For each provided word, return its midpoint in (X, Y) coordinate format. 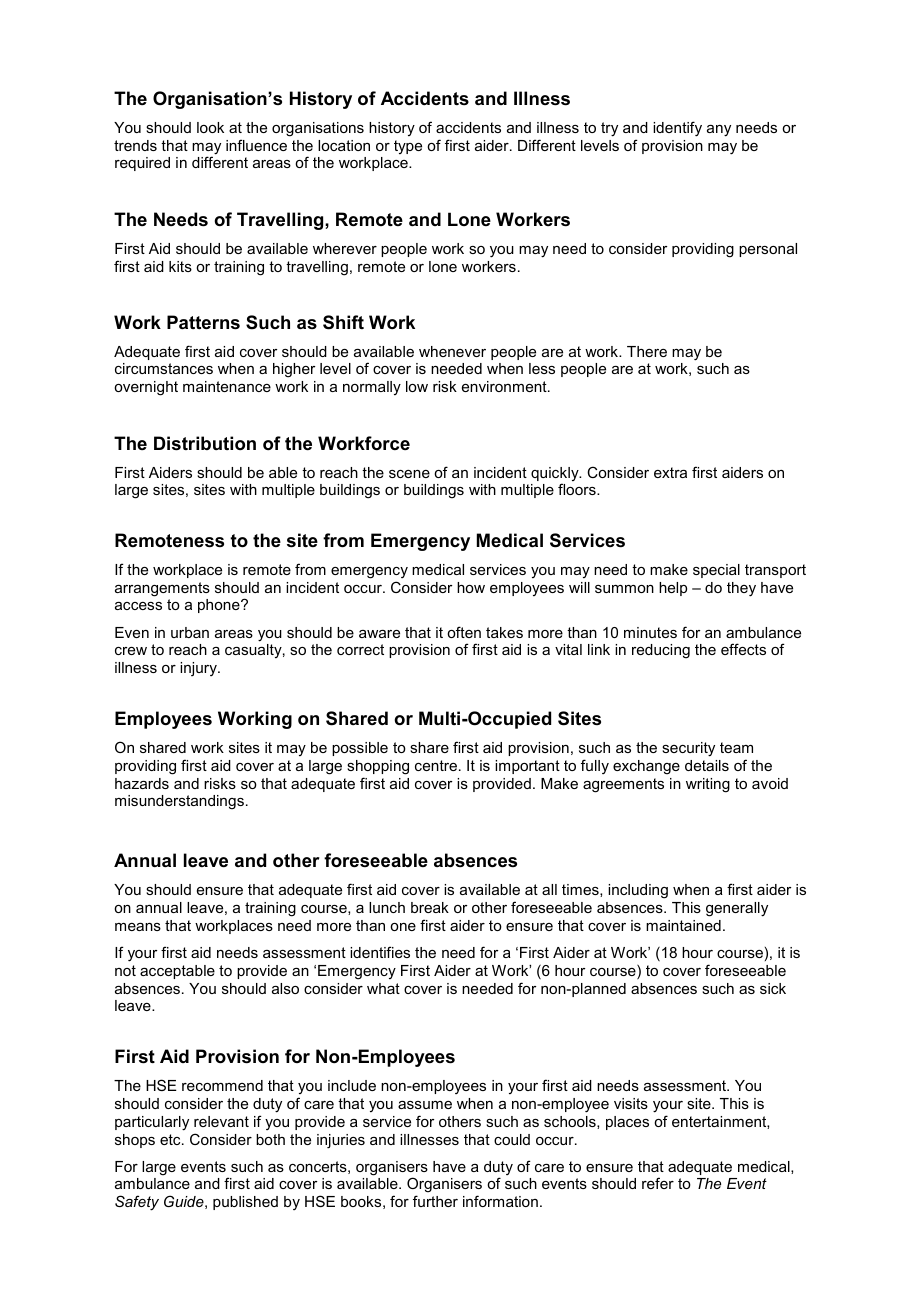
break (430, 907)
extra (670, 472)
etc (171, 1139)
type (408, 147)
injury (199, 669)
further (435, 1201)
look (210, 127)
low (417, 386)
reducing (661, 651)
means (138, 927)
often (464, 632)
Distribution (205, 443)
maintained (683, 925)
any (719, 131)
